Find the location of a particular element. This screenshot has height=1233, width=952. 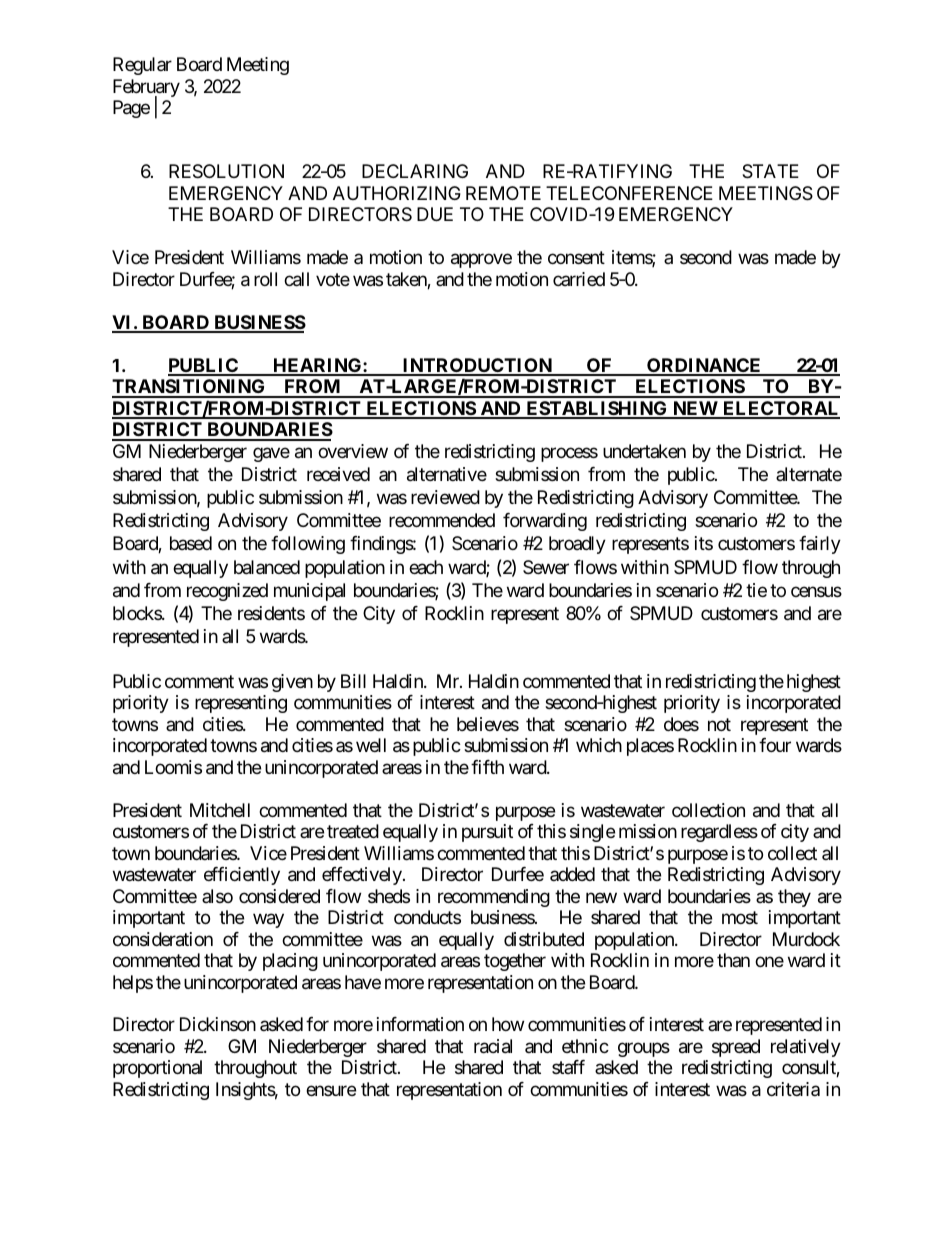

racial is located at coordinates (493, 1046).
